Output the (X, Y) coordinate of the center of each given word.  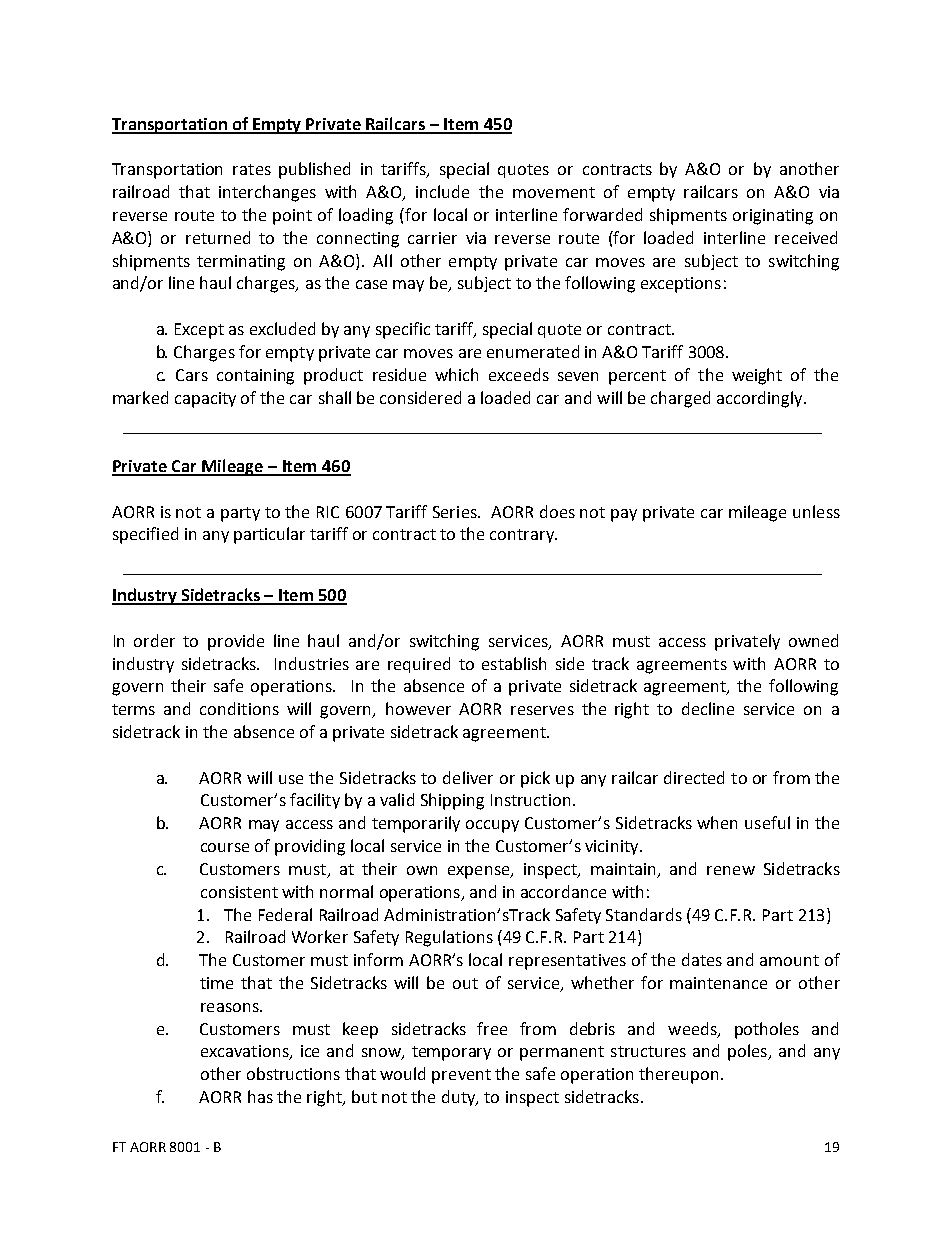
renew (731, 870)
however (418, 708)
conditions (239, 708)
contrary (523, 536)
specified (145, 535)
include (442, 191)
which (456, 374)
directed (694, 777)
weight (757, 376)
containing (255, 377)
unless (816, 511)
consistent (239, 892)
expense (480, 872)
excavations (246, 1052)
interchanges (267, 193)
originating (773, 217)
